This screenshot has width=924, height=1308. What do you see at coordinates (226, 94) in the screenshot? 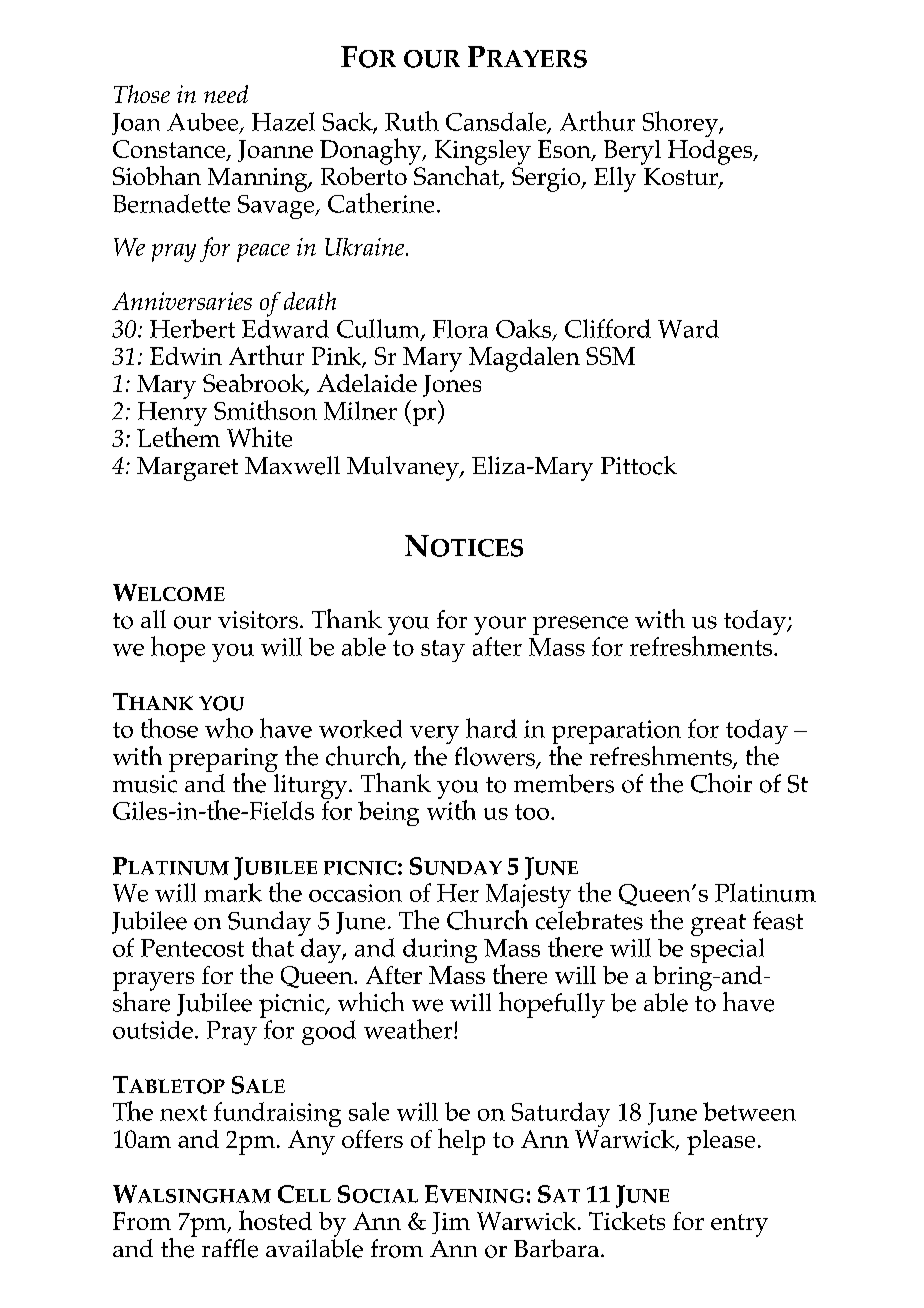
I see `need` at bounding box center [226, 94].
